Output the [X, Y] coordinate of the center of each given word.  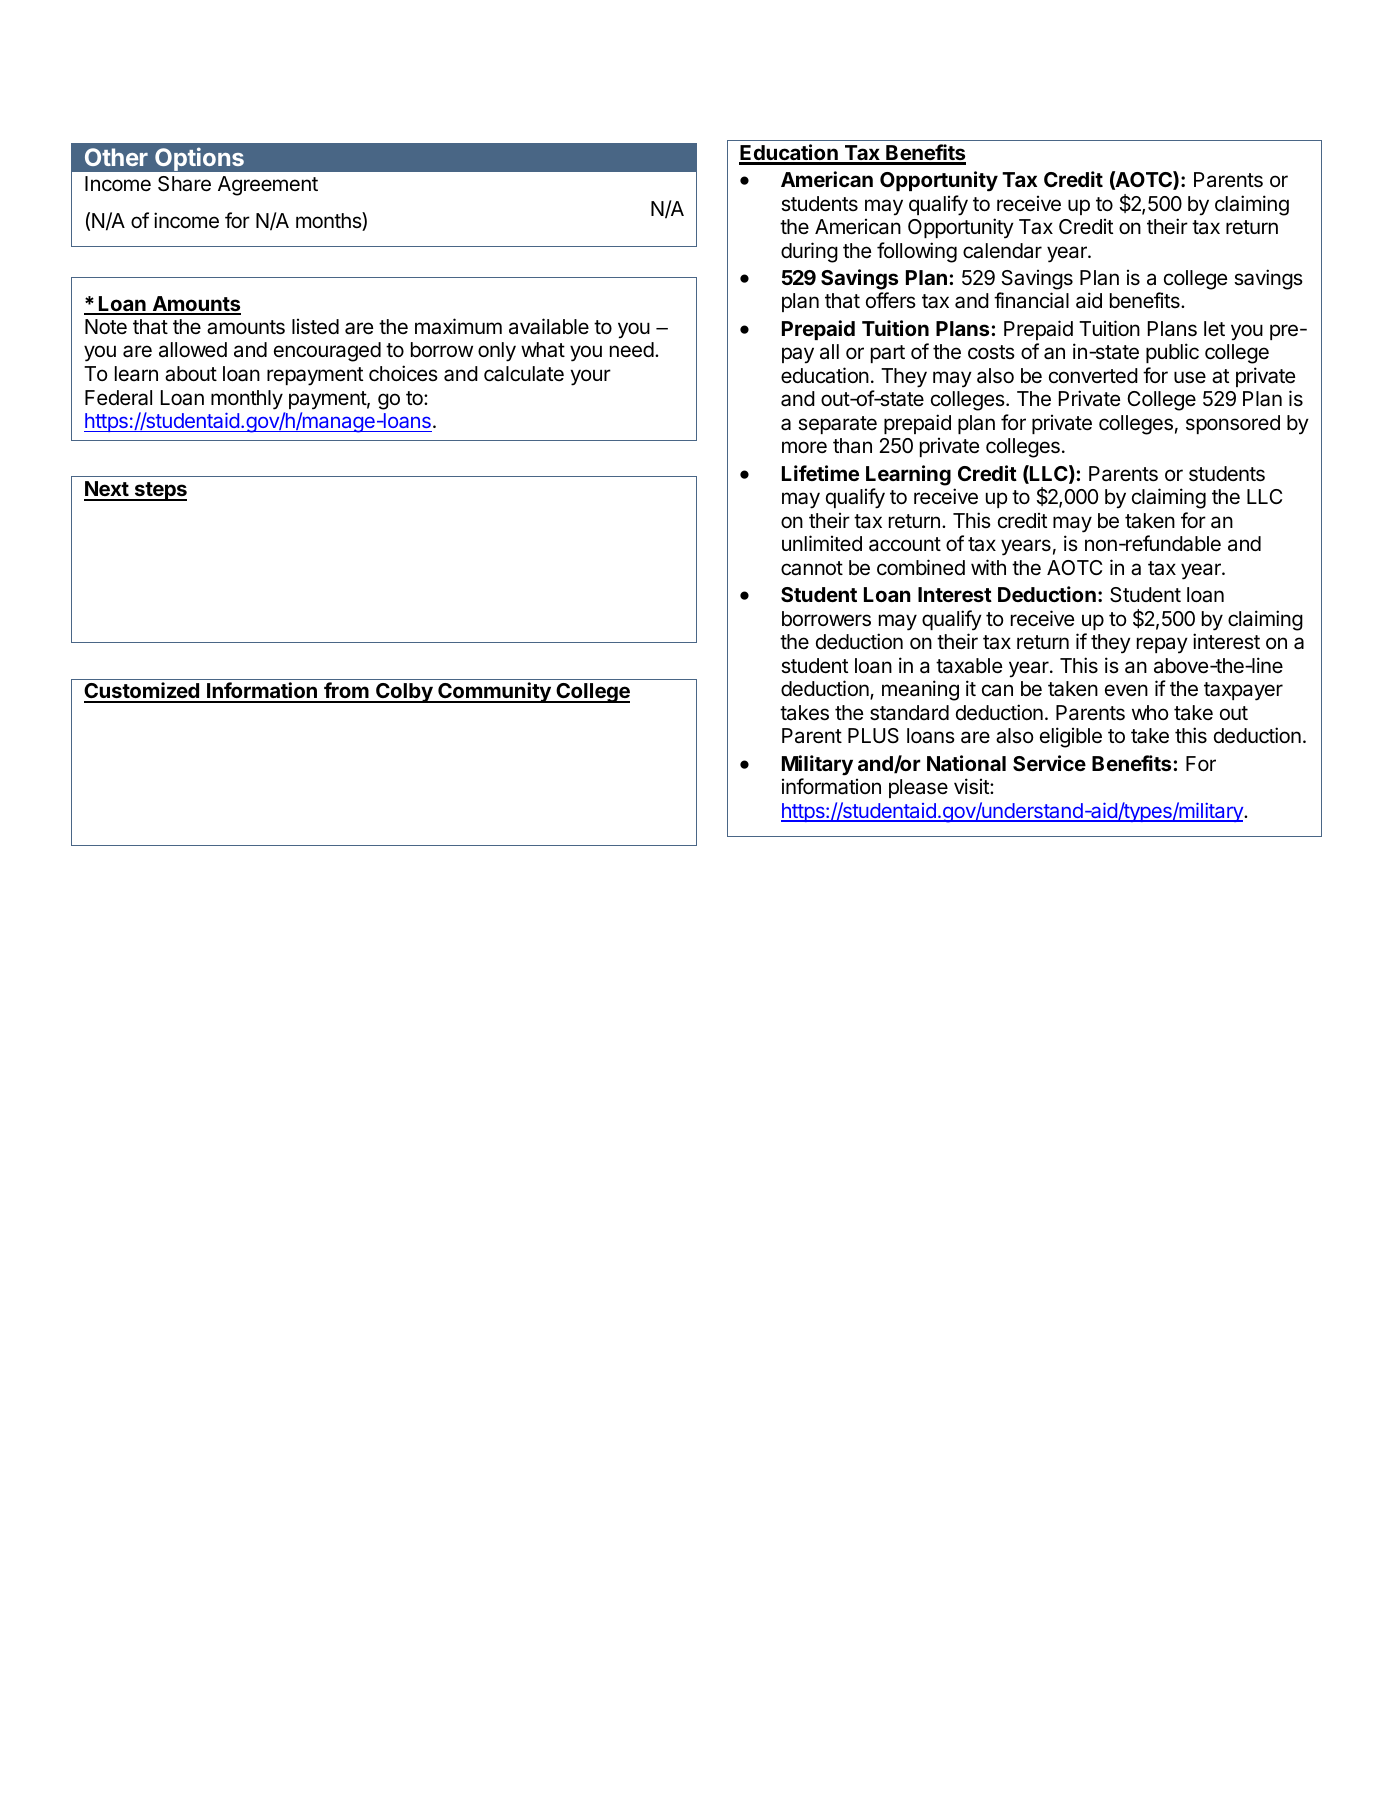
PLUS [873, 736]
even [1126, 690]
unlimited [822, 543]
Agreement [268, 186]
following [917, 252]
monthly [247, 400]
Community [494, 692]
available [549, 326]
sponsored [1233, 424]
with [988, 567]
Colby [404, 693]
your [590, 377]
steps [159, 491]
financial [1031, 300]
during [809, 252]
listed [315, 326]
